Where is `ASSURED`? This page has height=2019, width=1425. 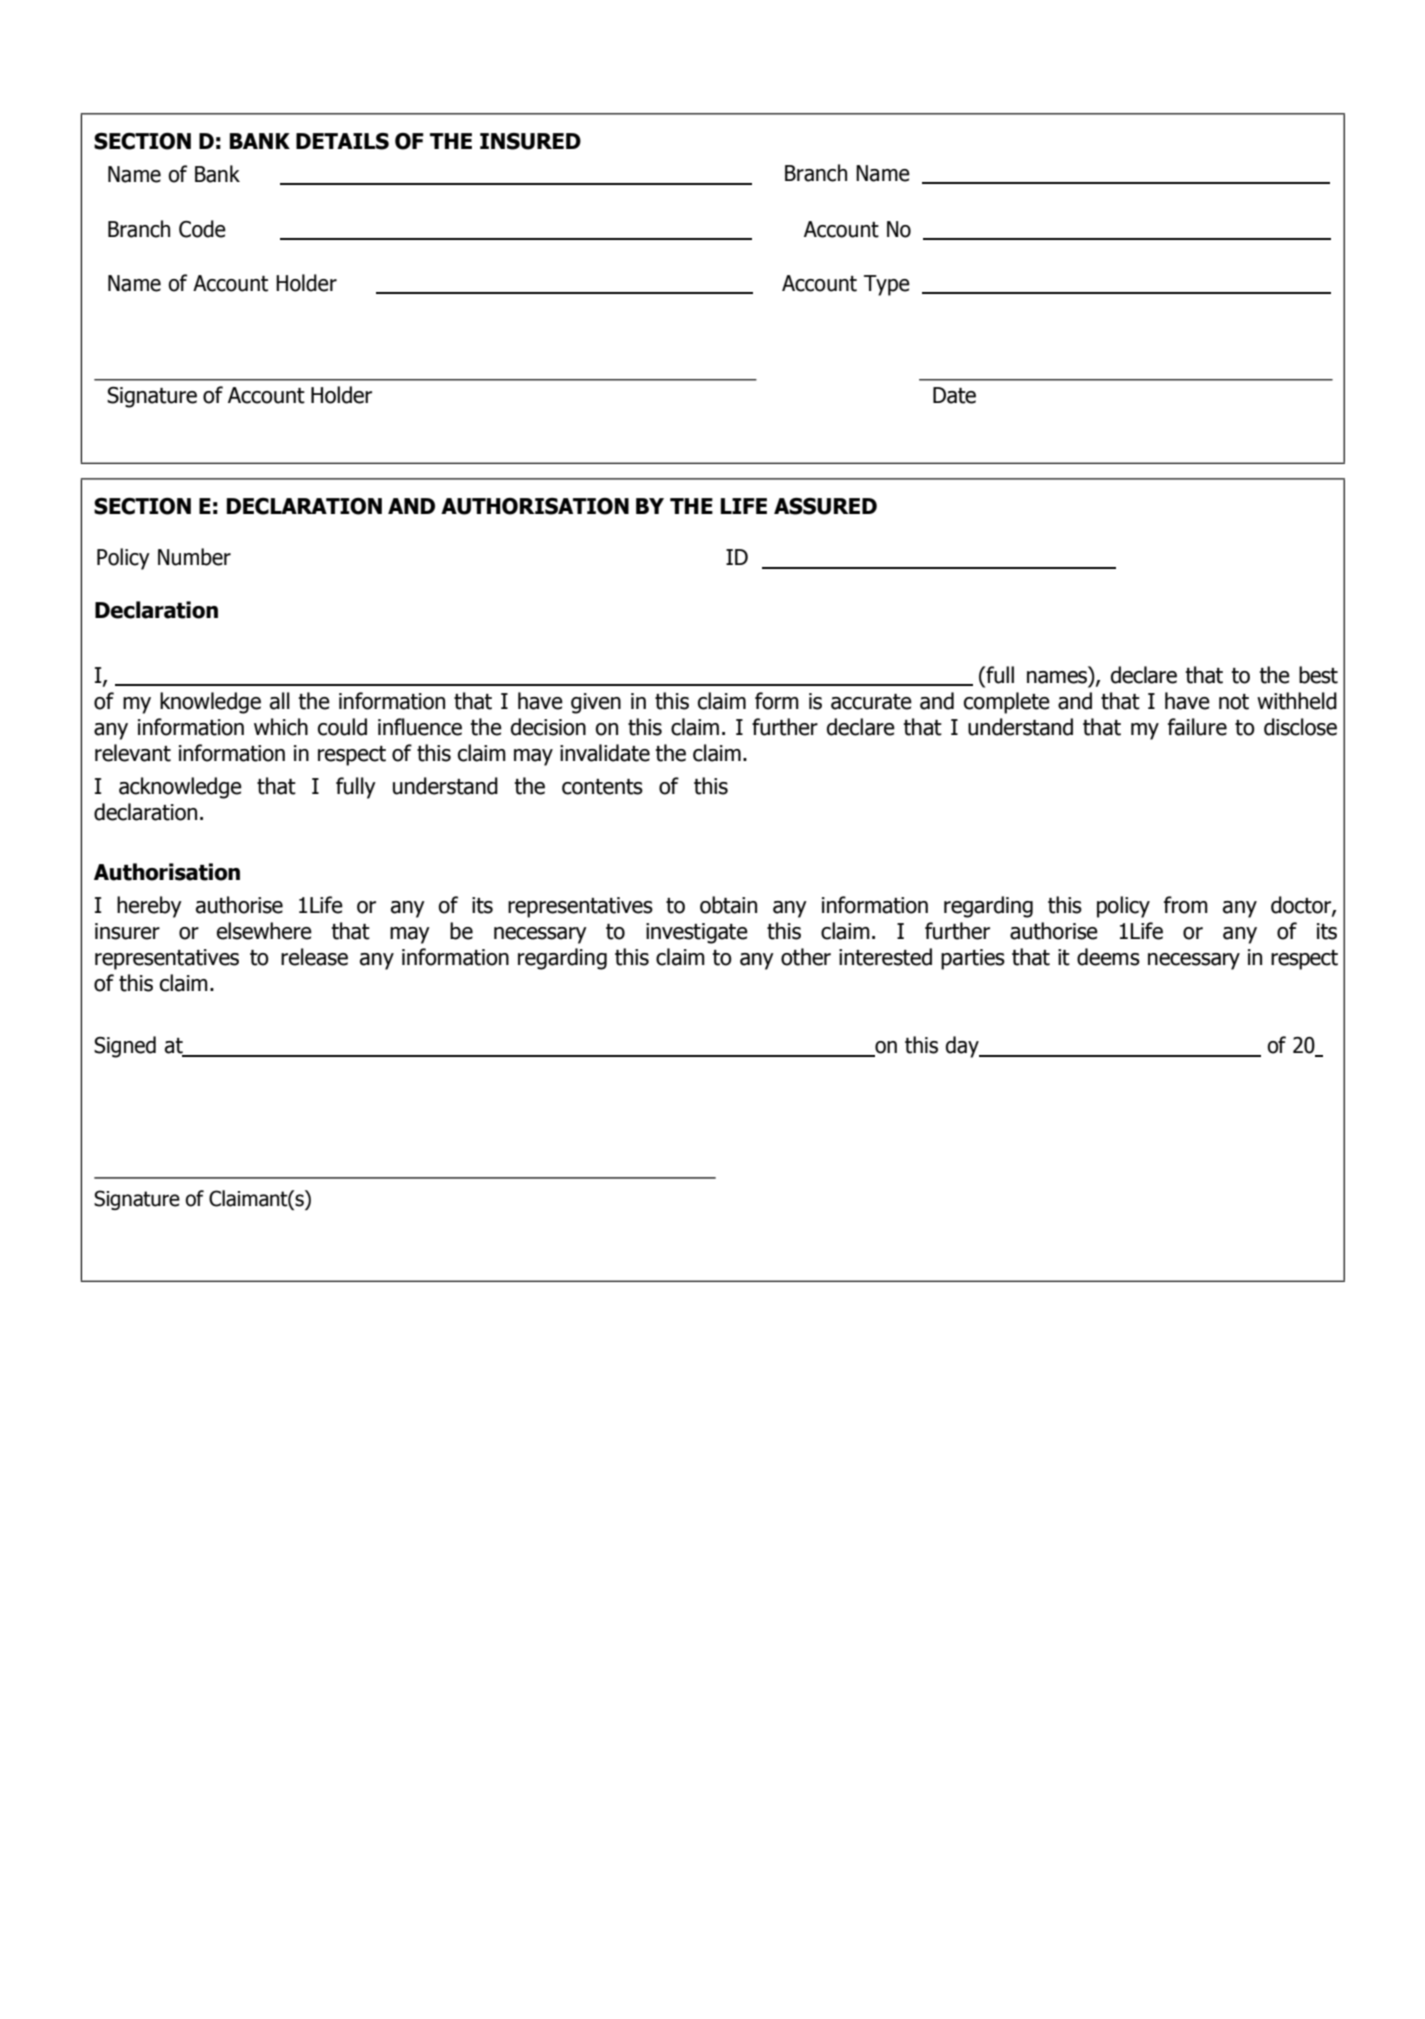
ASSURED is located at coordinates (825, 506).
